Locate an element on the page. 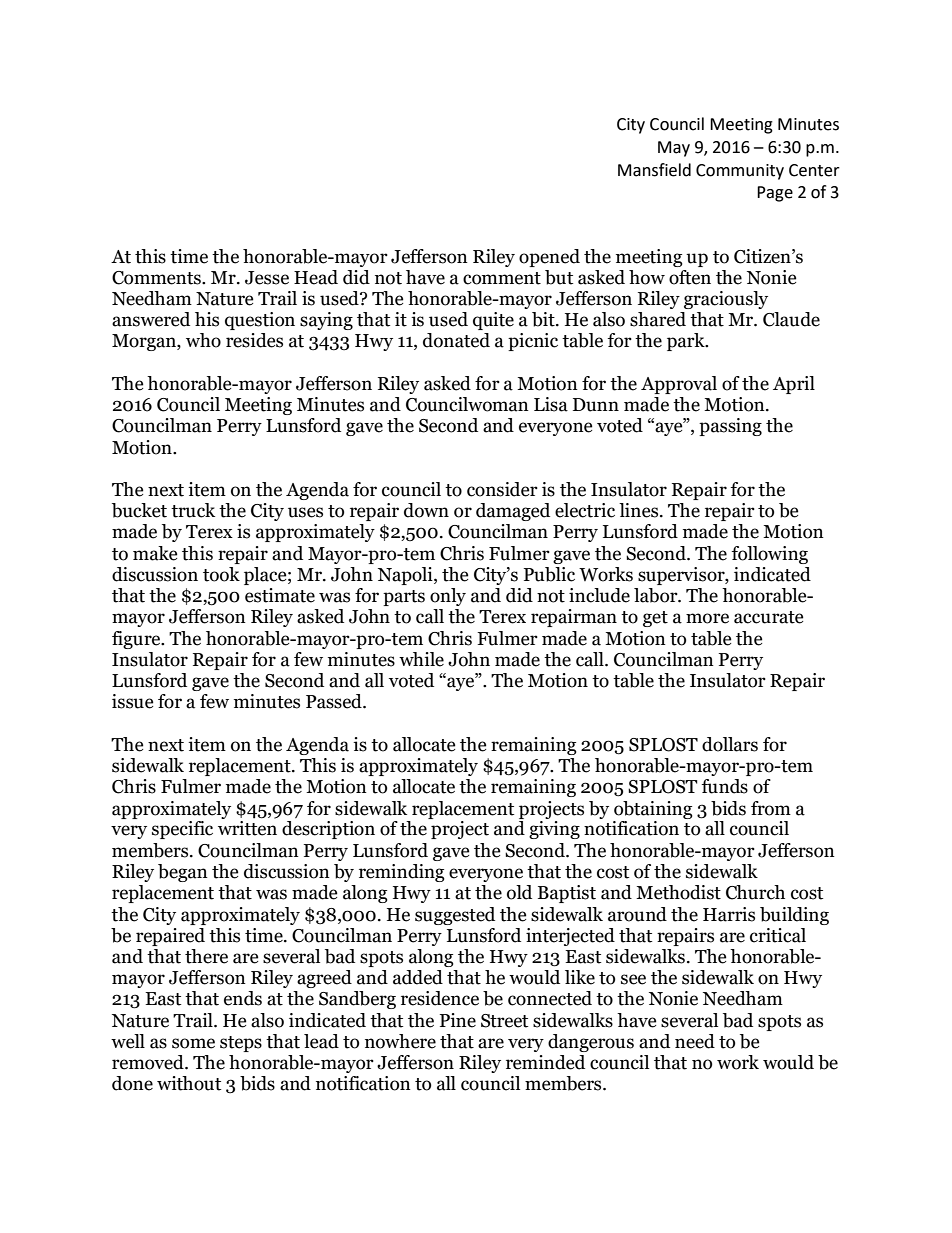  giving is located at coordinates (554, 830).
